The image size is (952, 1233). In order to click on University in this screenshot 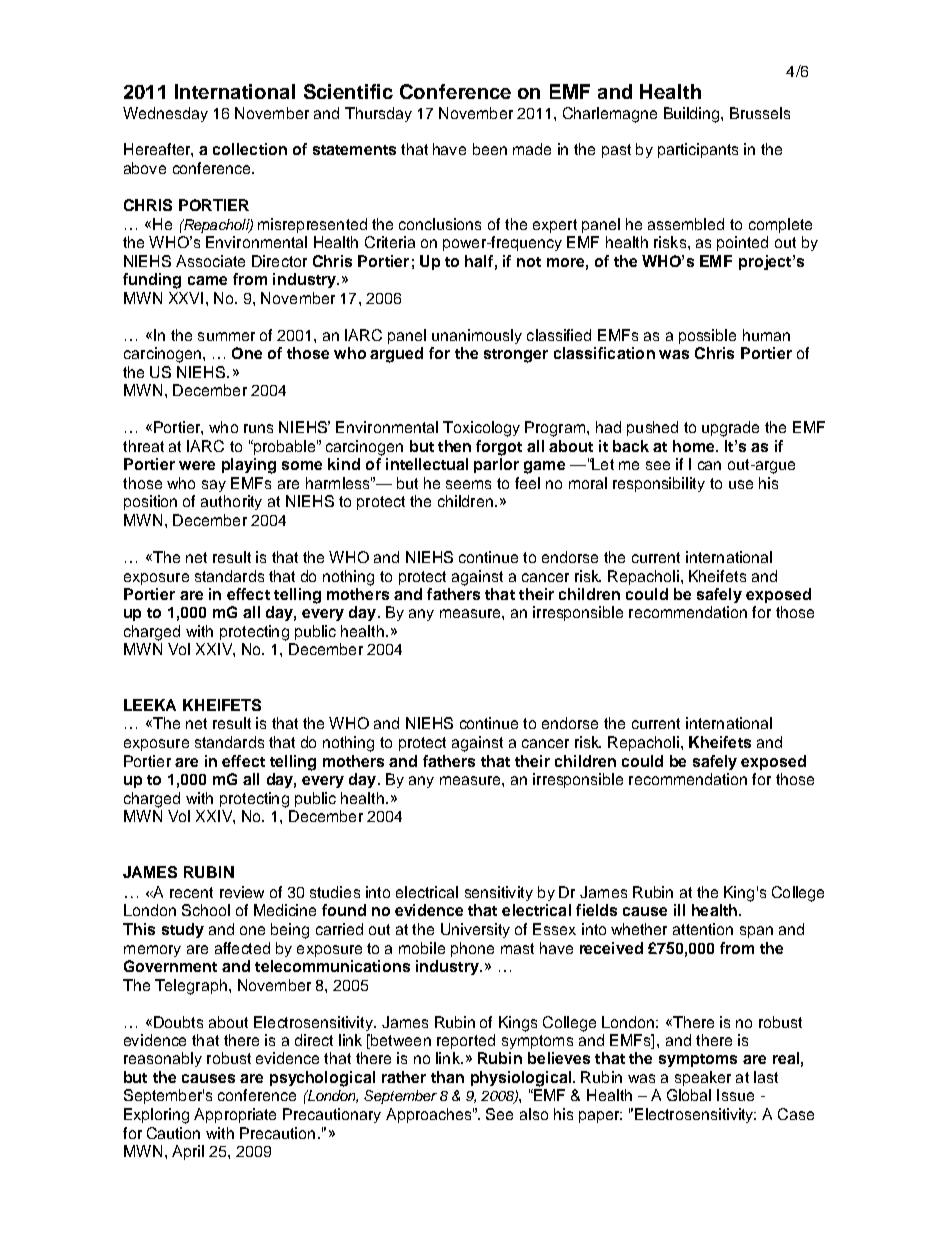, I will do `click(475, 930)`.
